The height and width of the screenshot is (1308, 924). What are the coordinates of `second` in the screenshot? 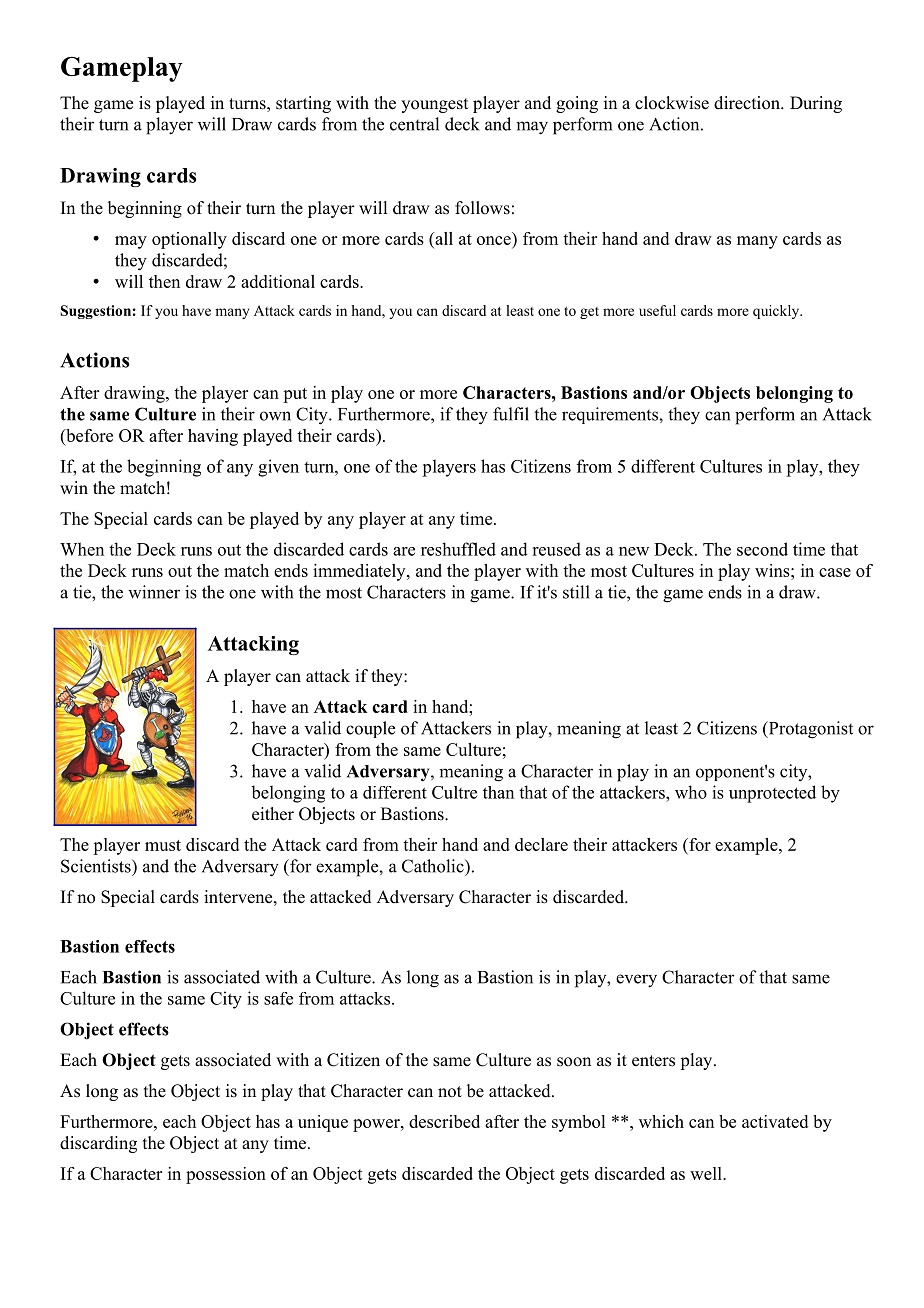 It's located at (762, 549).
